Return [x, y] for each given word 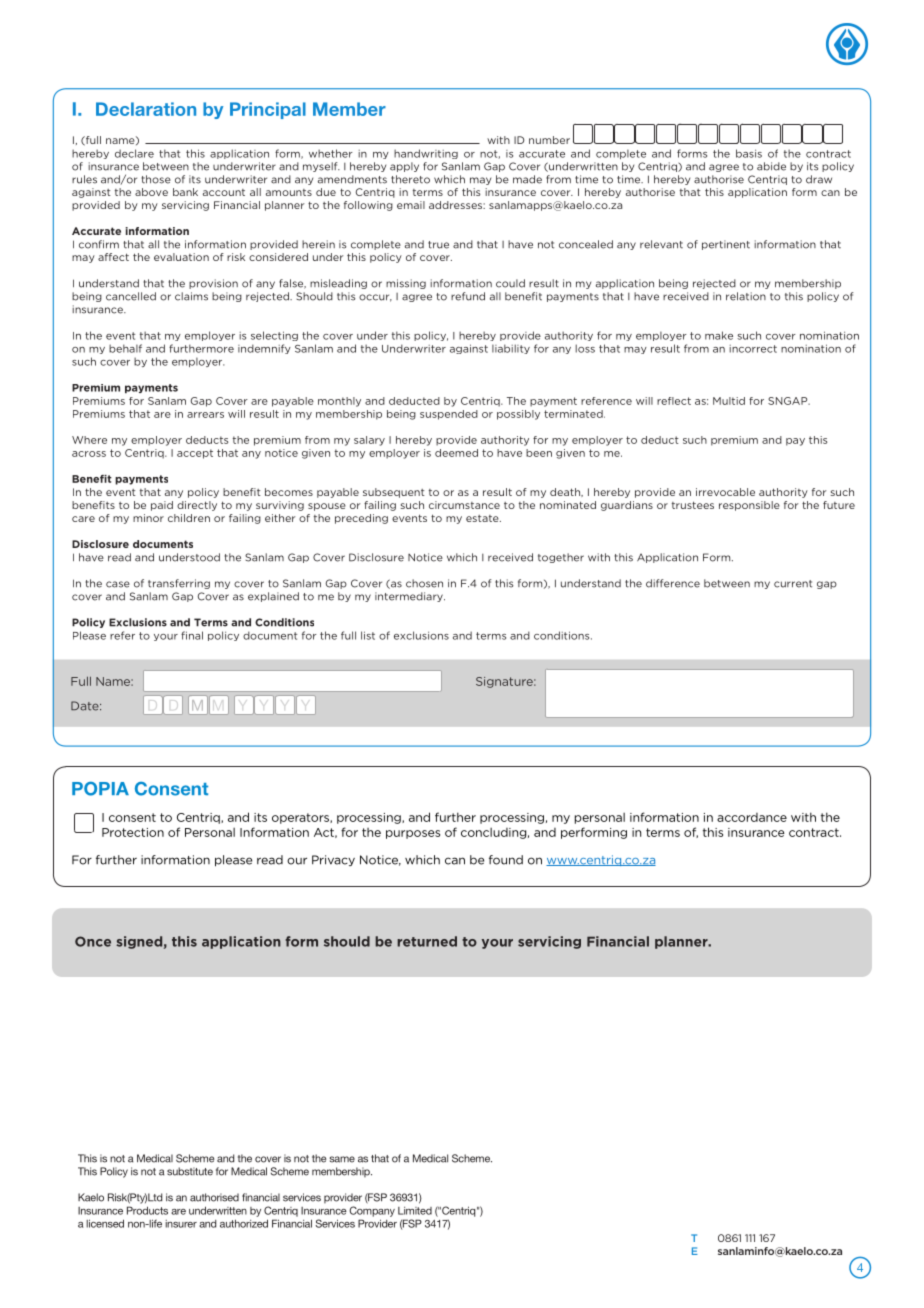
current [793, 584]
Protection [133, 832]
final [192, 635]
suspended [449, 415]
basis [749, 153]
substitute [190, 1171]
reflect [674, 401]
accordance [752, 817]
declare [134, 153]
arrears [205, 415]
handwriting [426, 154]
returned [427, 941]
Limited [415, 1211]
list [368, 635]
